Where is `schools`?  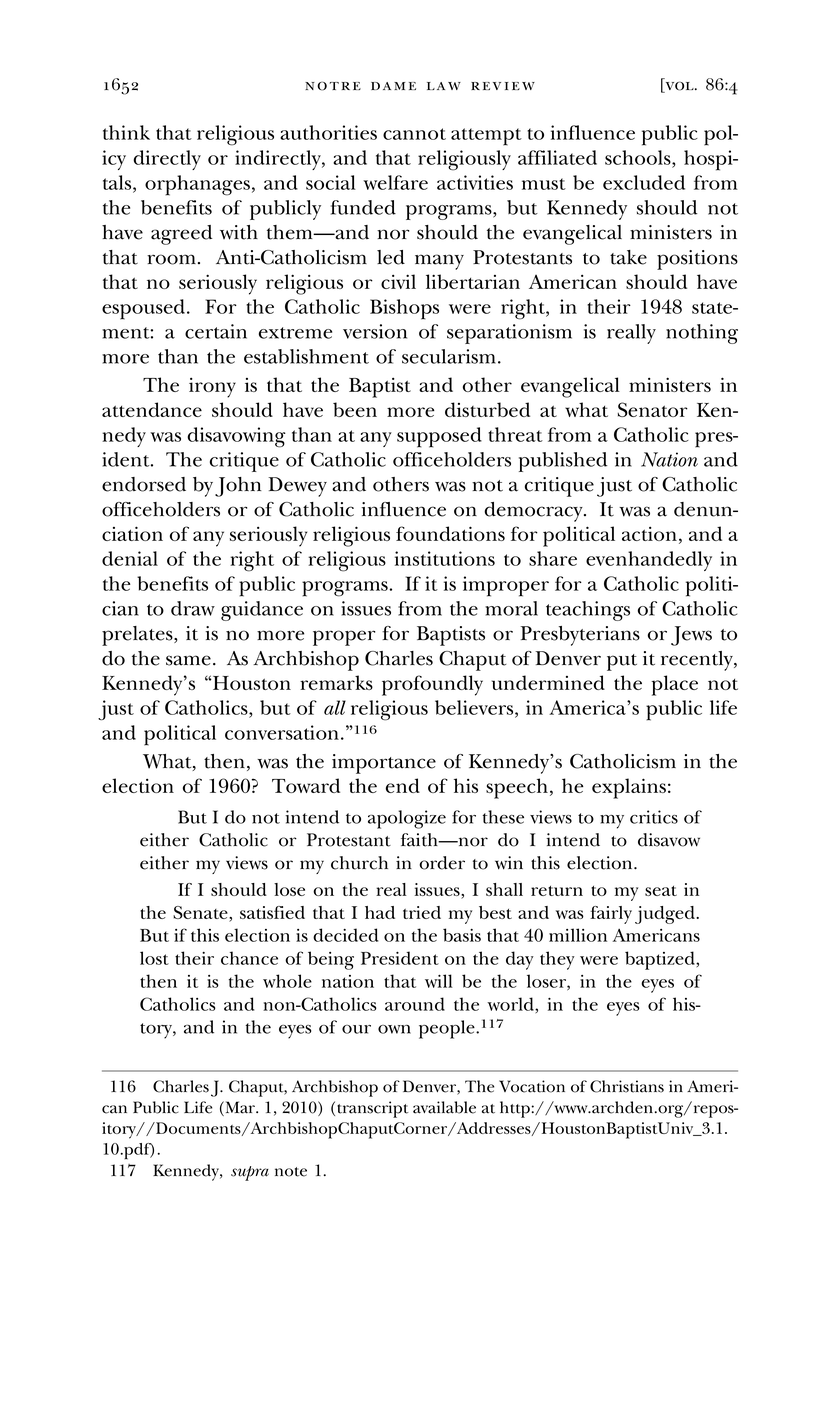 schools is located at coordinates (639, 157).
